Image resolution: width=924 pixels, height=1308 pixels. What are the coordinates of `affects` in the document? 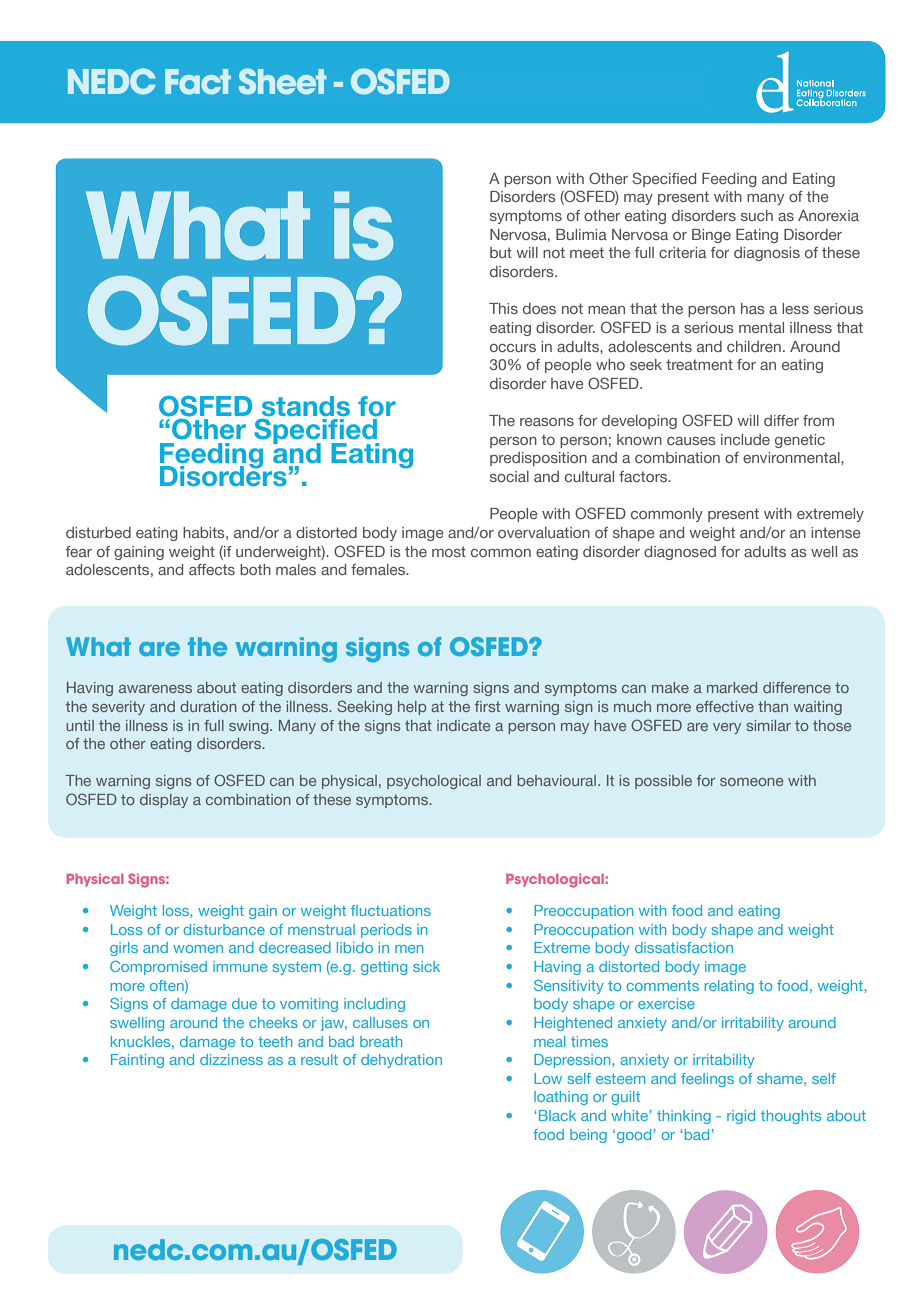 It's located at (212, 569).
